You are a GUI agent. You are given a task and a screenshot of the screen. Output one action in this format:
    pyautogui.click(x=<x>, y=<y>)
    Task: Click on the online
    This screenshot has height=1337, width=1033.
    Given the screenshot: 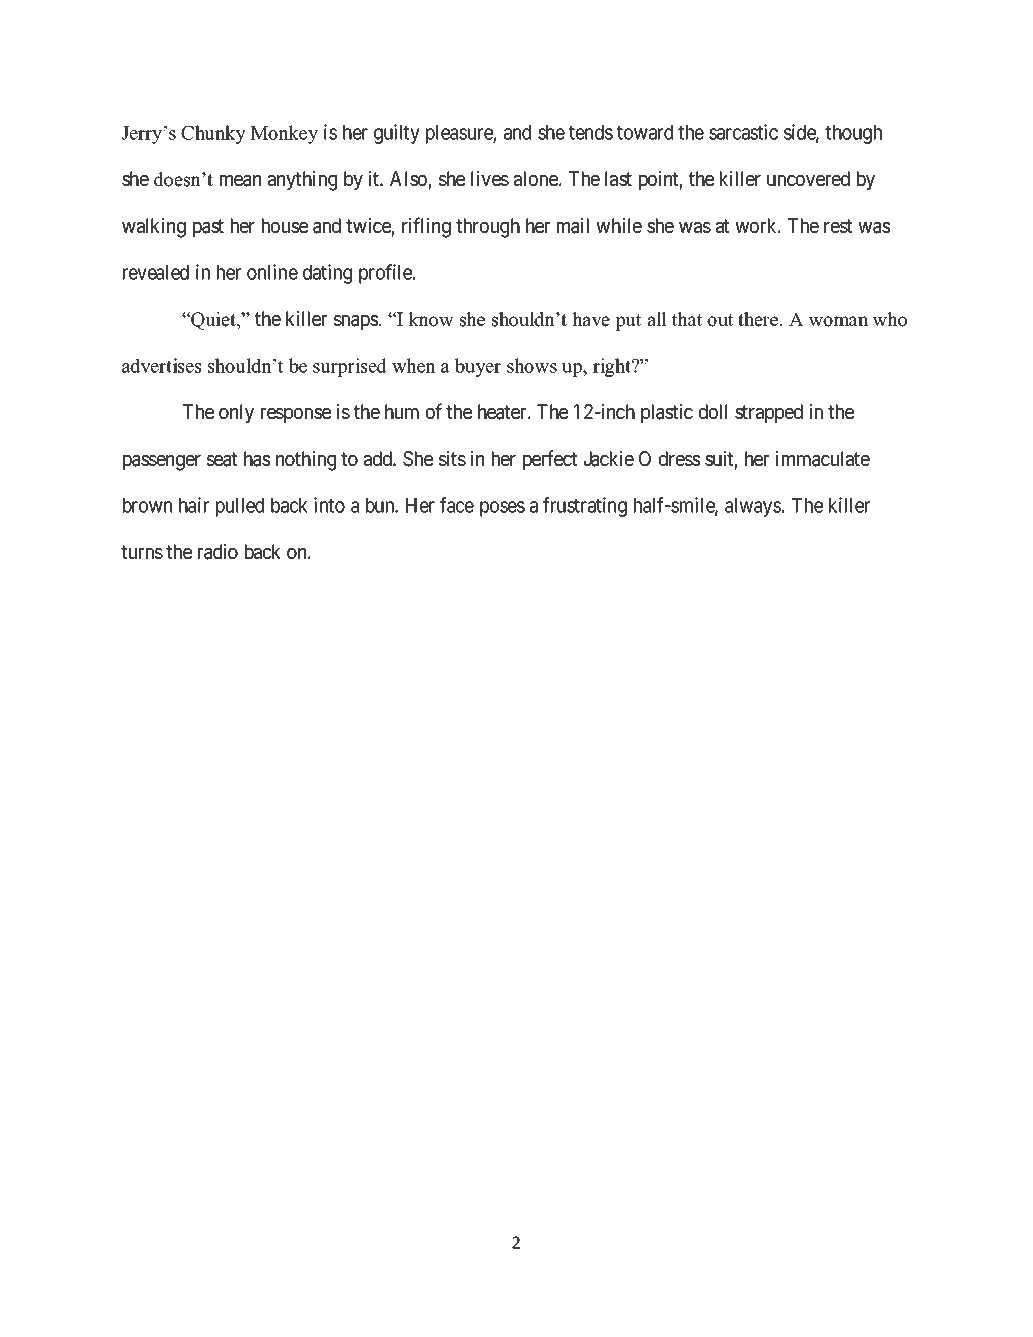 What is the action you would take?
    pyautogui.click(x=272, y=272)
